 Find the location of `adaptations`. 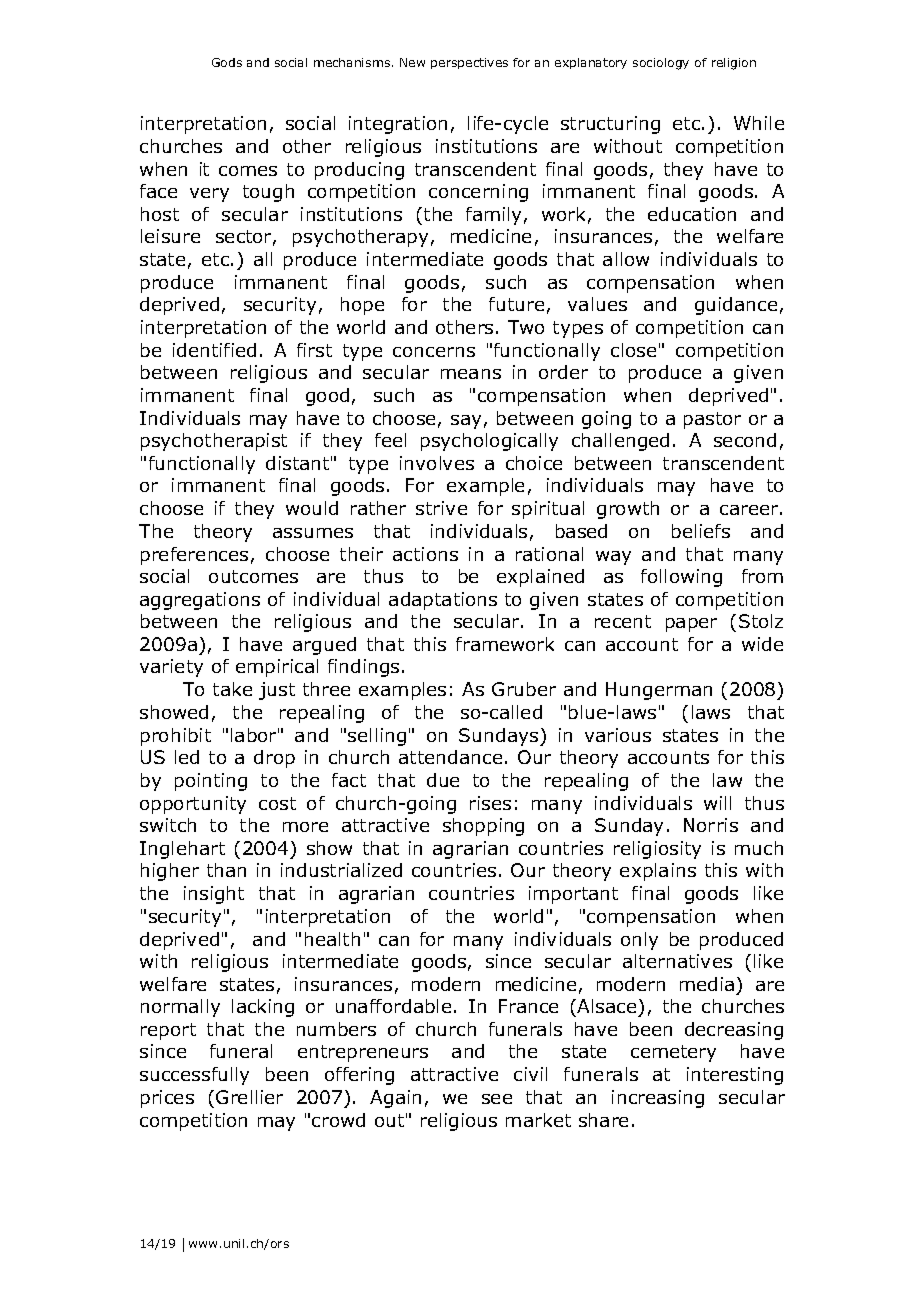

adaptations is located at coordinates (443, 601).
